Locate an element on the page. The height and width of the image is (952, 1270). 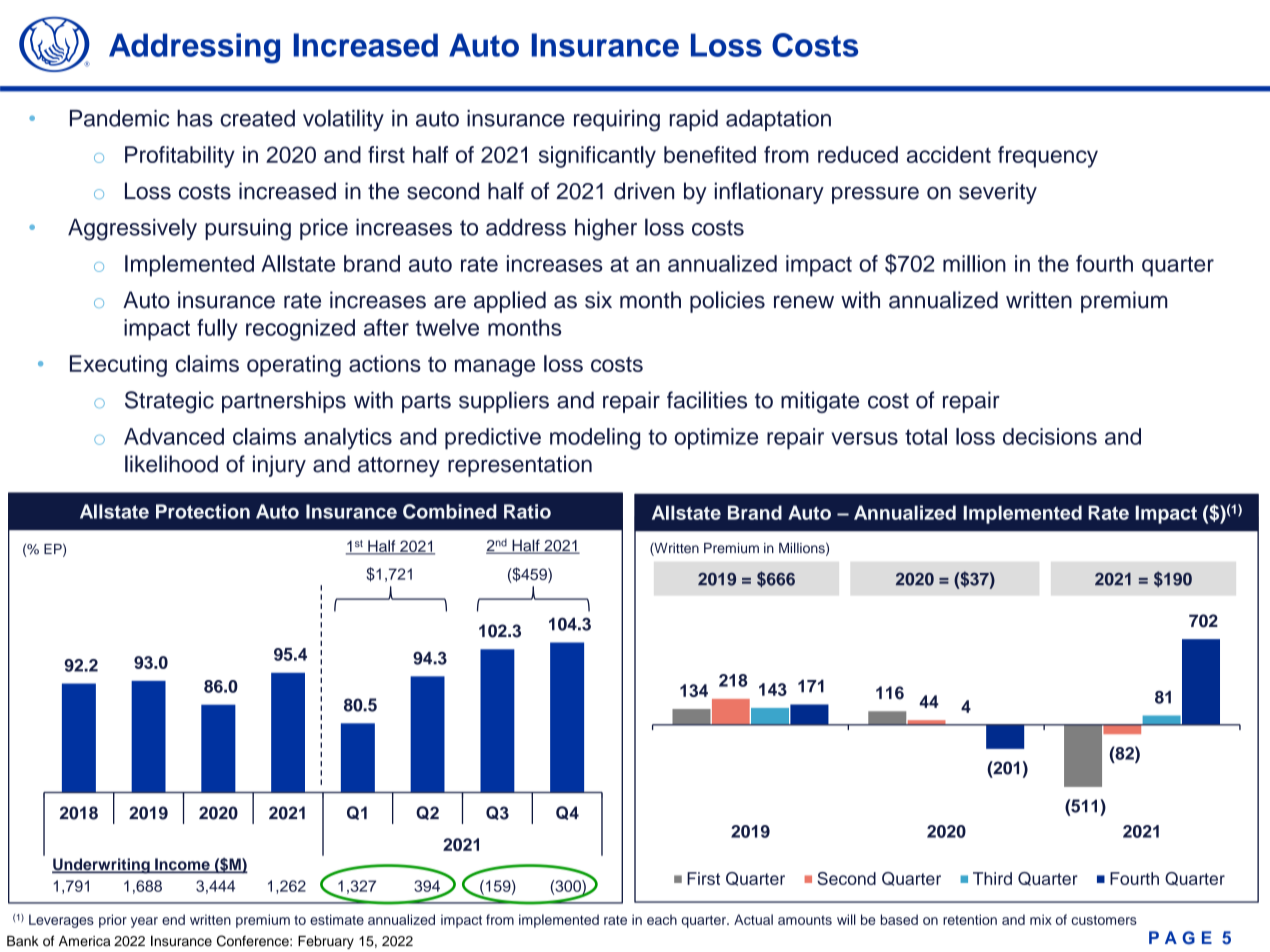
significantly is located at coordinates (597, 157).
